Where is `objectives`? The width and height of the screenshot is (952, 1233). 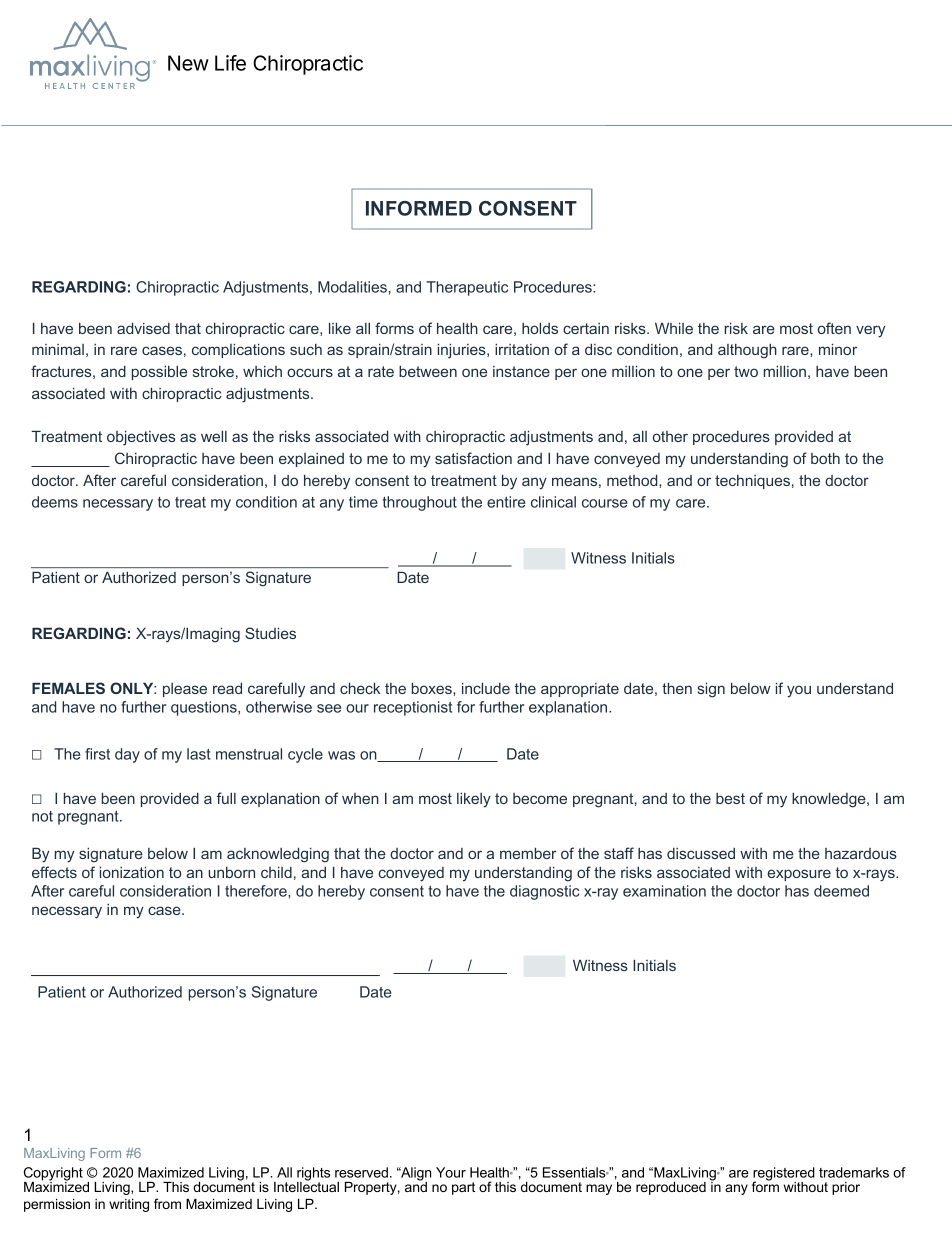 objectives is located at coordinates (141, 438).
